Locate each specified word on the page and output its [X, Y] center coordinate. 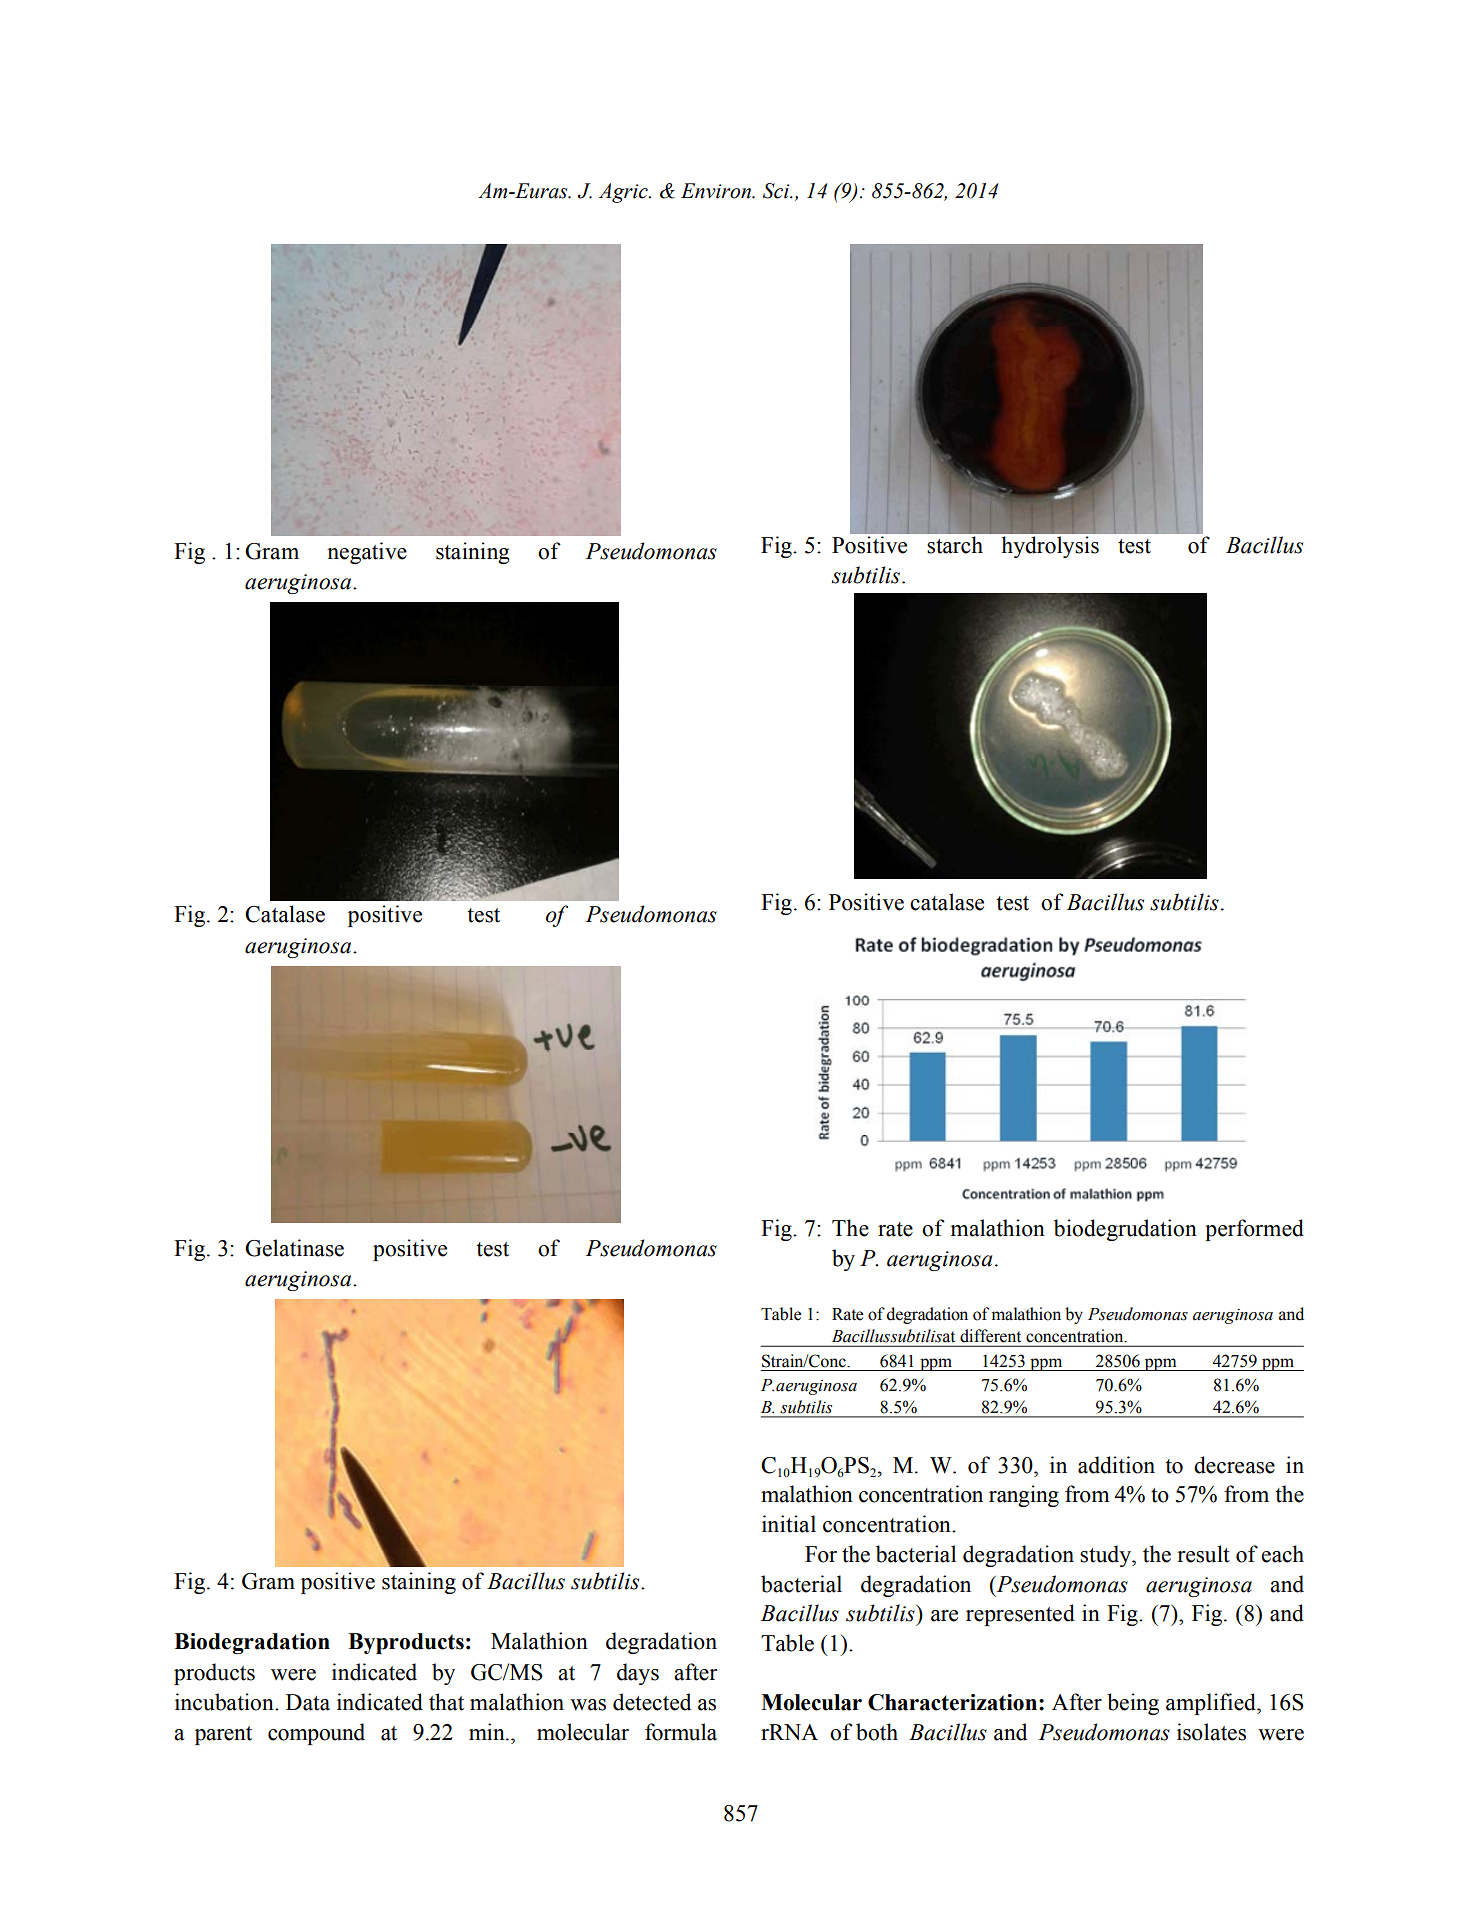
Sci [777, 191]
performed [1254, 1230]
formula [681, 1732]
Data [308, 1702]
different [990, 1335]
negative [367, 553]
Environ [717, 191]
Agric [624, 193]
